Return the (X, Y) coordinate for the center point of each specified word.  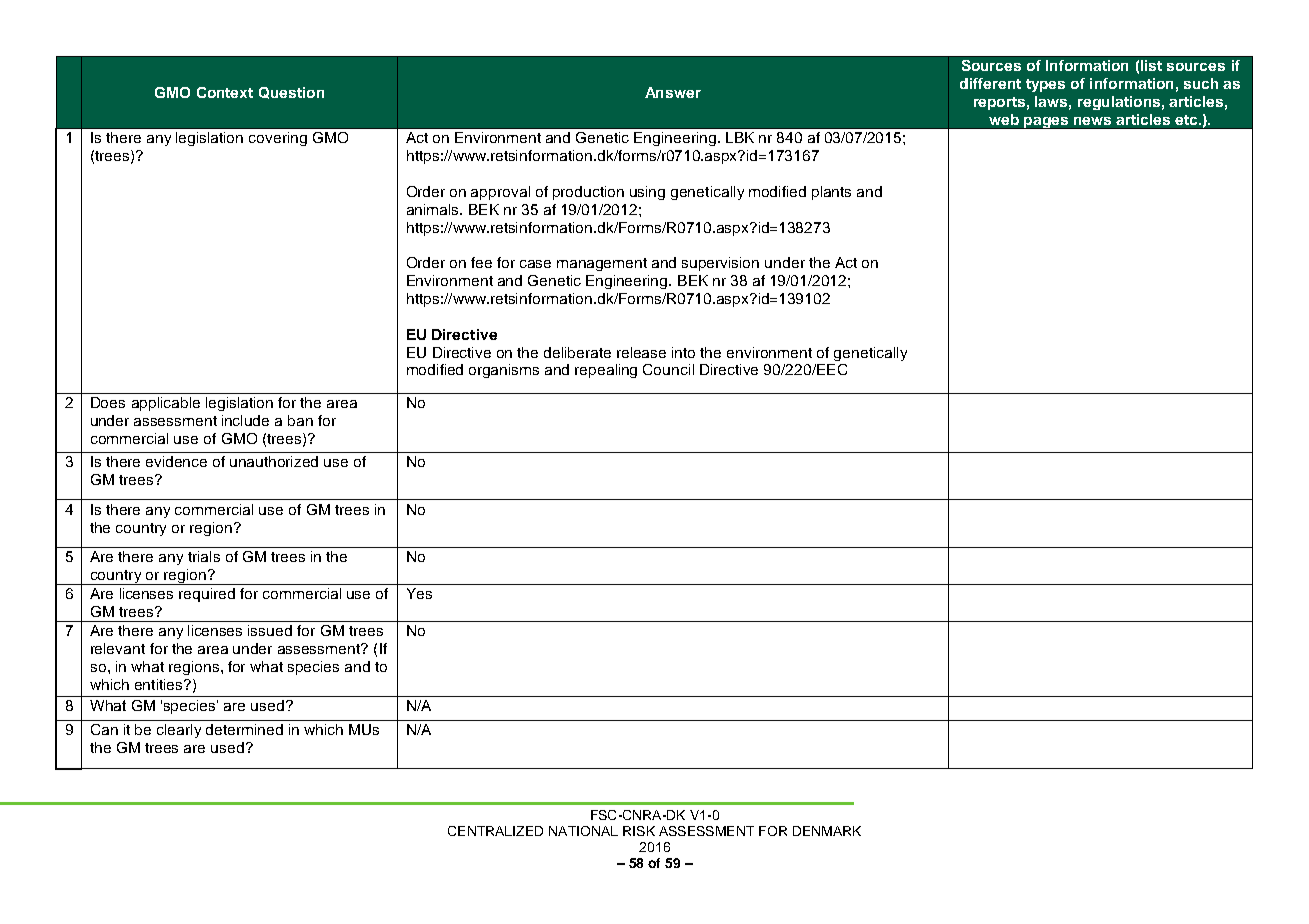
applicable (166, 404)
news (1092, 121)
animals (434, 209)
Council (668, 369)
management (602, 264)
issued (270, 630)
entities (160, 684)
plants (831, 193)
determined (244, 729)
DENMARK (827, 831)
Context (225, 92)
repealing (606, 371)
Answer (673, 92)
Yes (419, 593)
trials (204, 556)
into (683, 352)
